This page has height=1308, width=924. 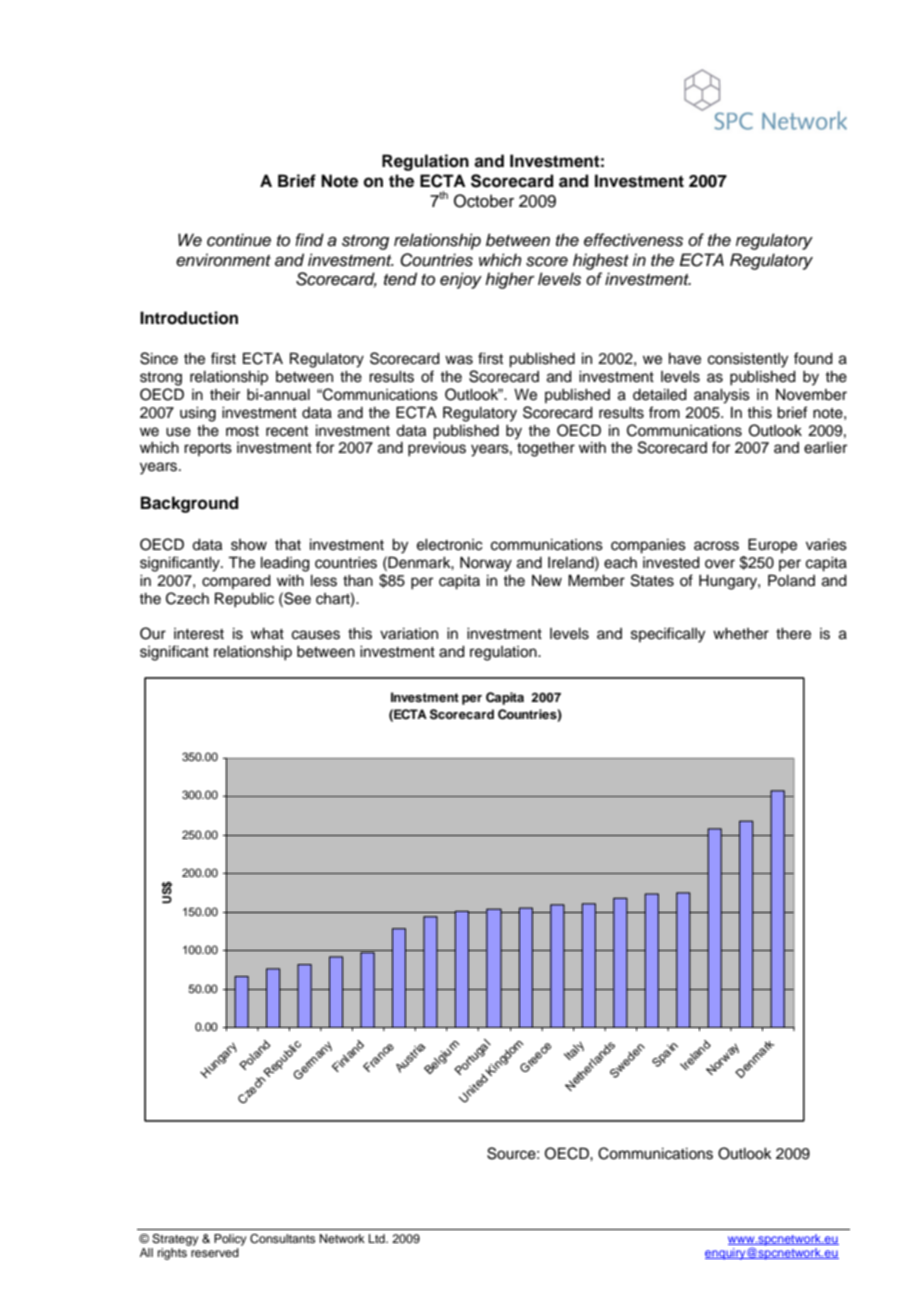 What do you see at coordinates (793, 634) in the page?
I see `there` at bounding box center [793, 634].
